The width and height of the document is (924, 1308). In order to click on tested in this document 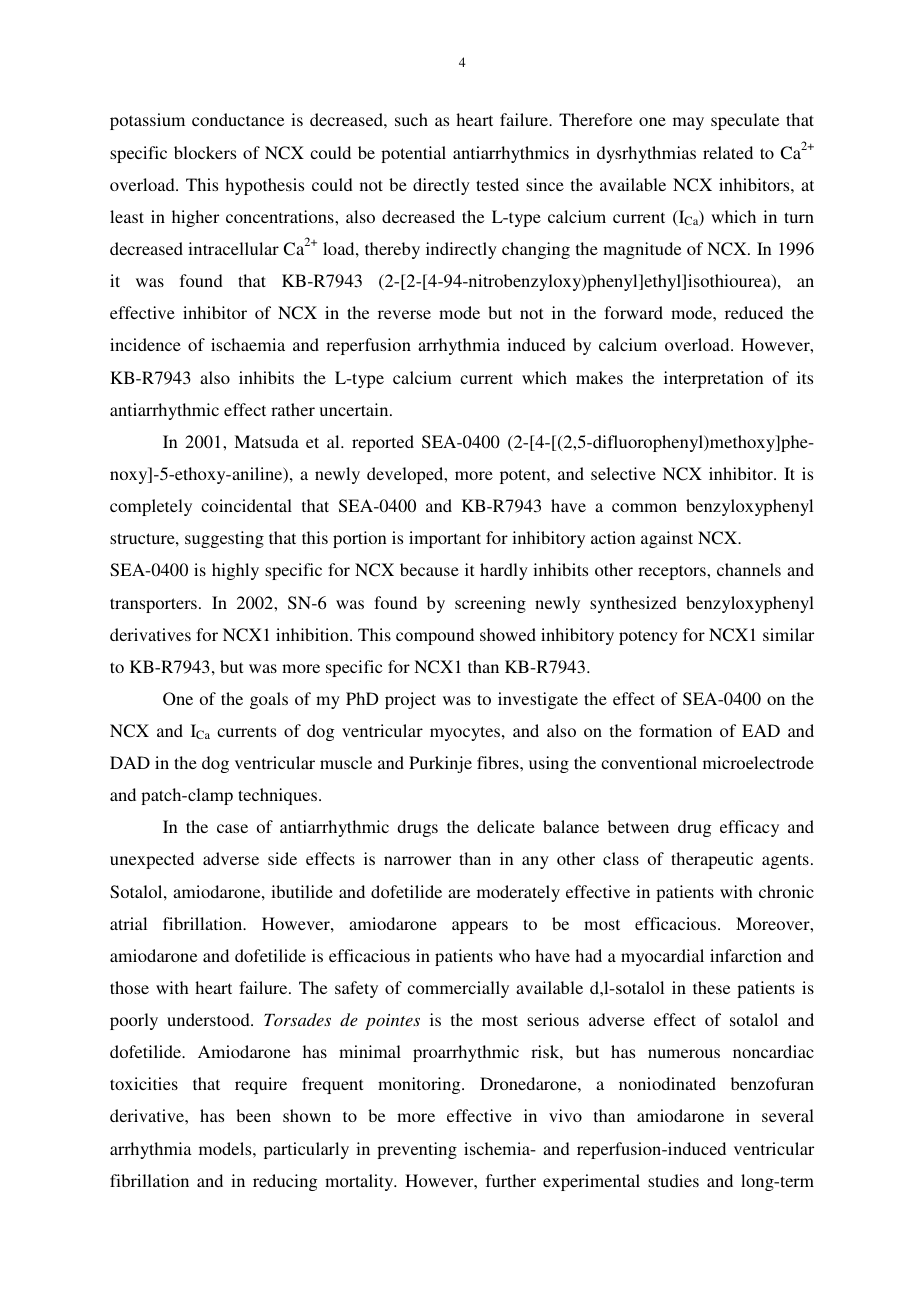, I will do `click(497, 184)`.
